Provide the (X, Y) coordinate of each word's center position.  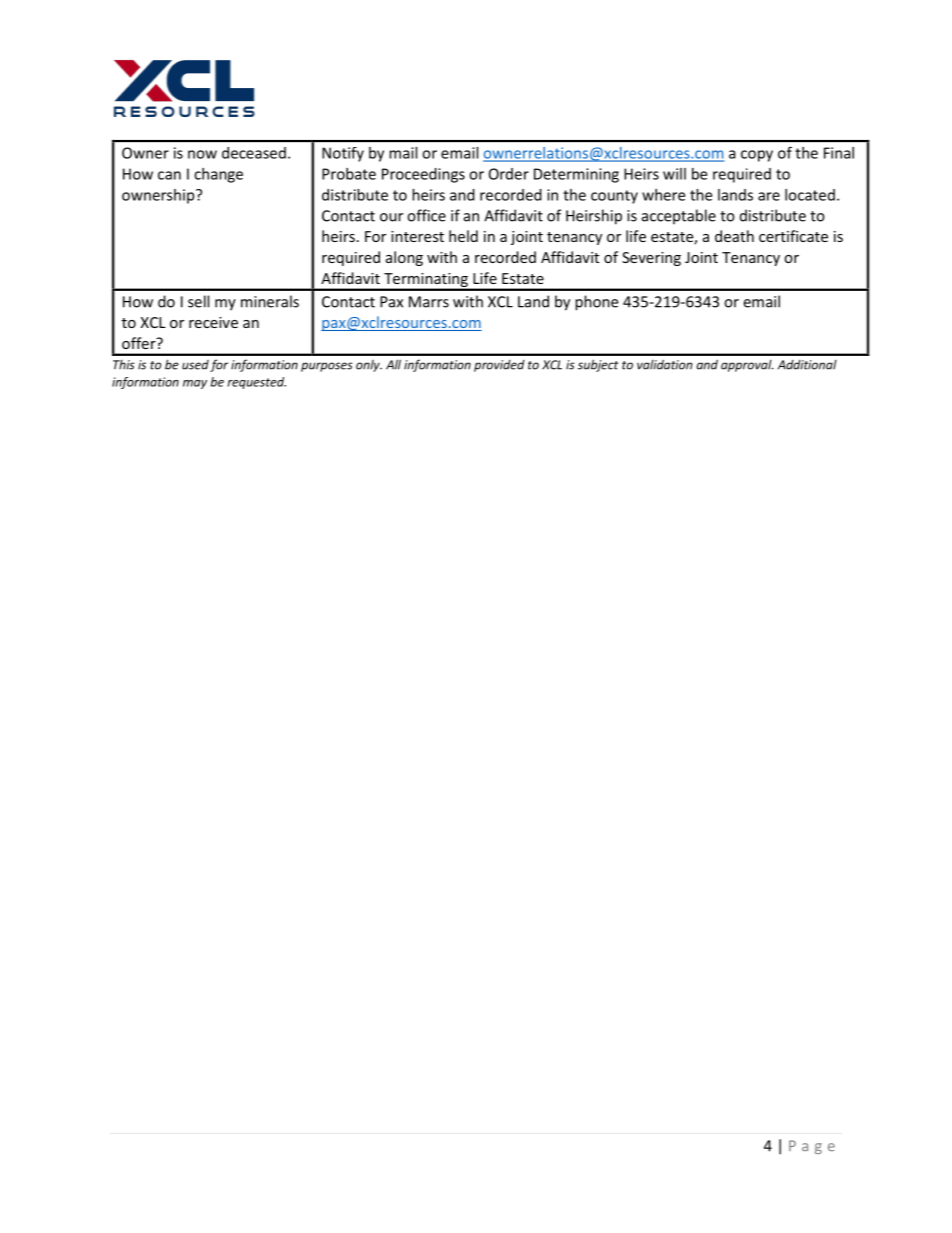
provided (499, 366)
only (369, 366)
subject (598, 365)
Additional (807, 365)
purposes (327, 367)
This (124, 365)
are (769, 196)
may (195, 384)
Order (509, 174)
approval (747, 366)
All (393, 364)
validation (664, 364)
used (195, 365)
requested (257, 383)
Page (812, 1147)
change (218, 175)
